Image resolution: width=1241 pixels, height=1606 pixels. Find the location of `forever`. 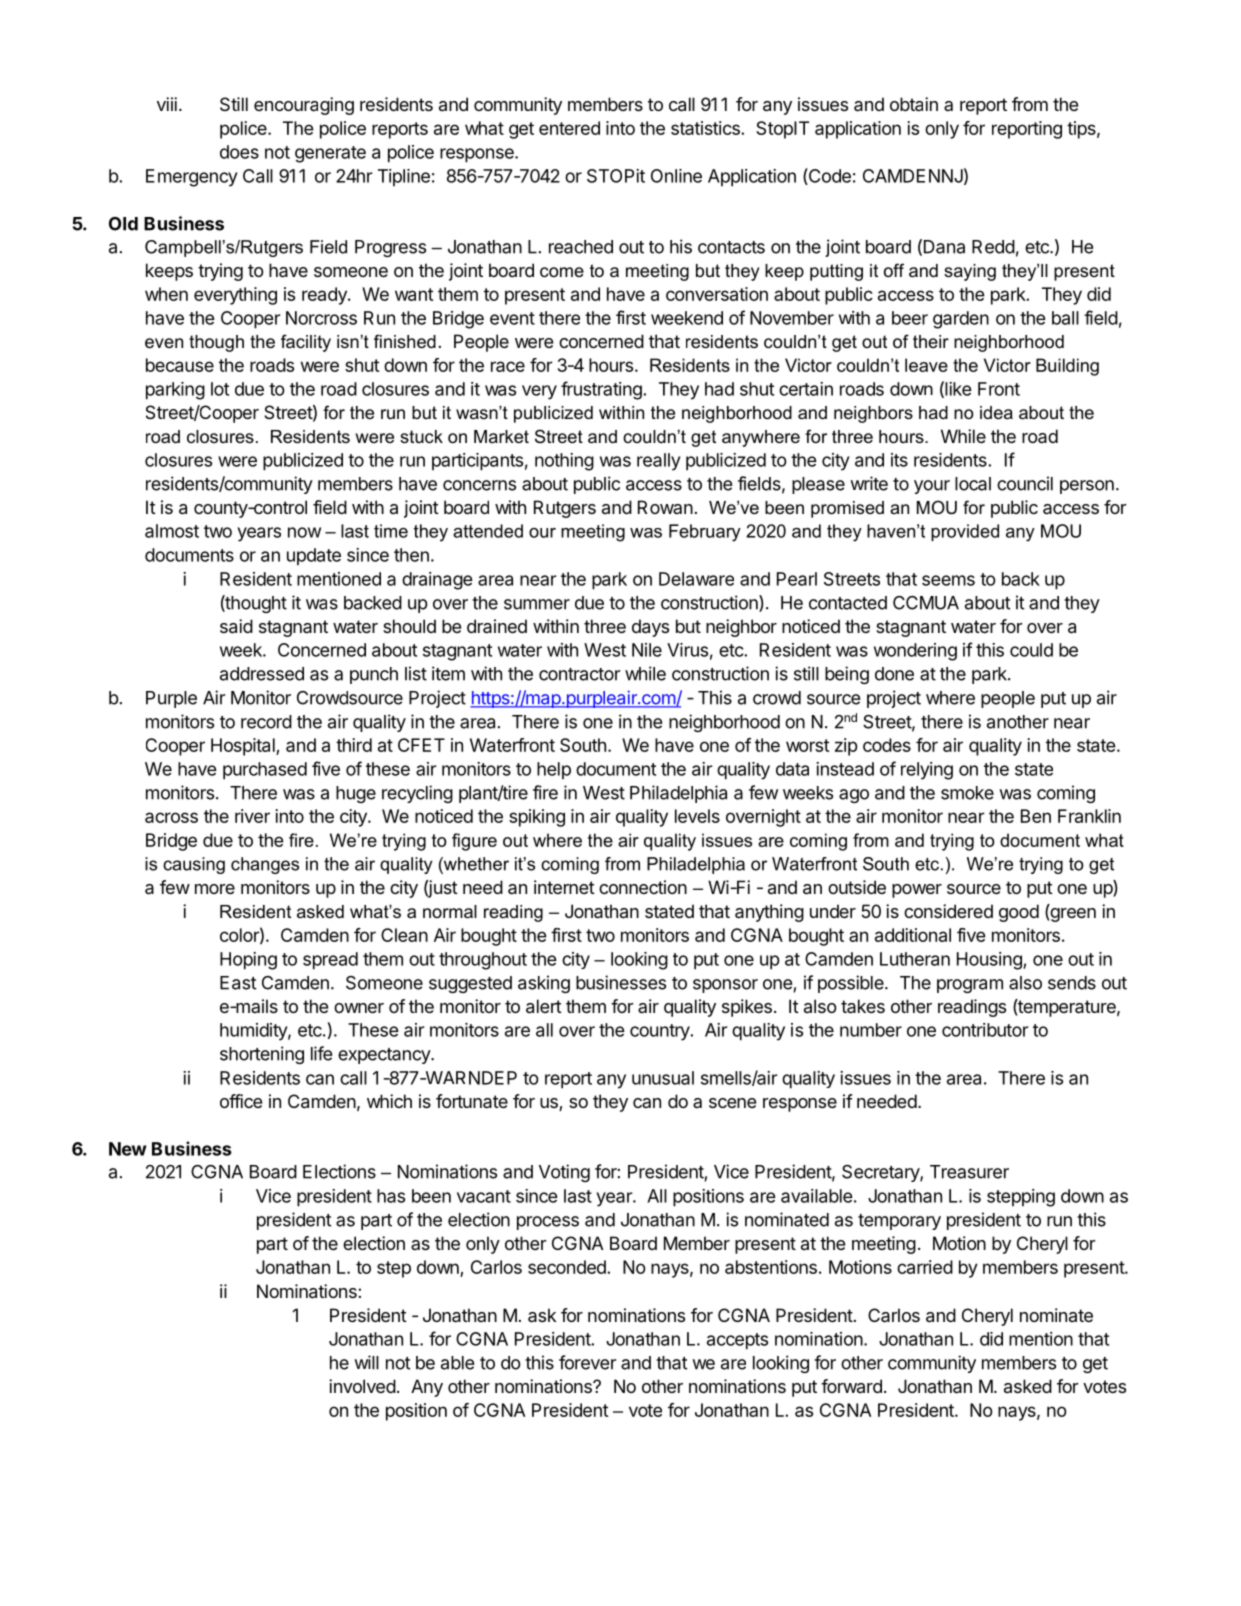

forever is located at coordinates (587, 1362).
